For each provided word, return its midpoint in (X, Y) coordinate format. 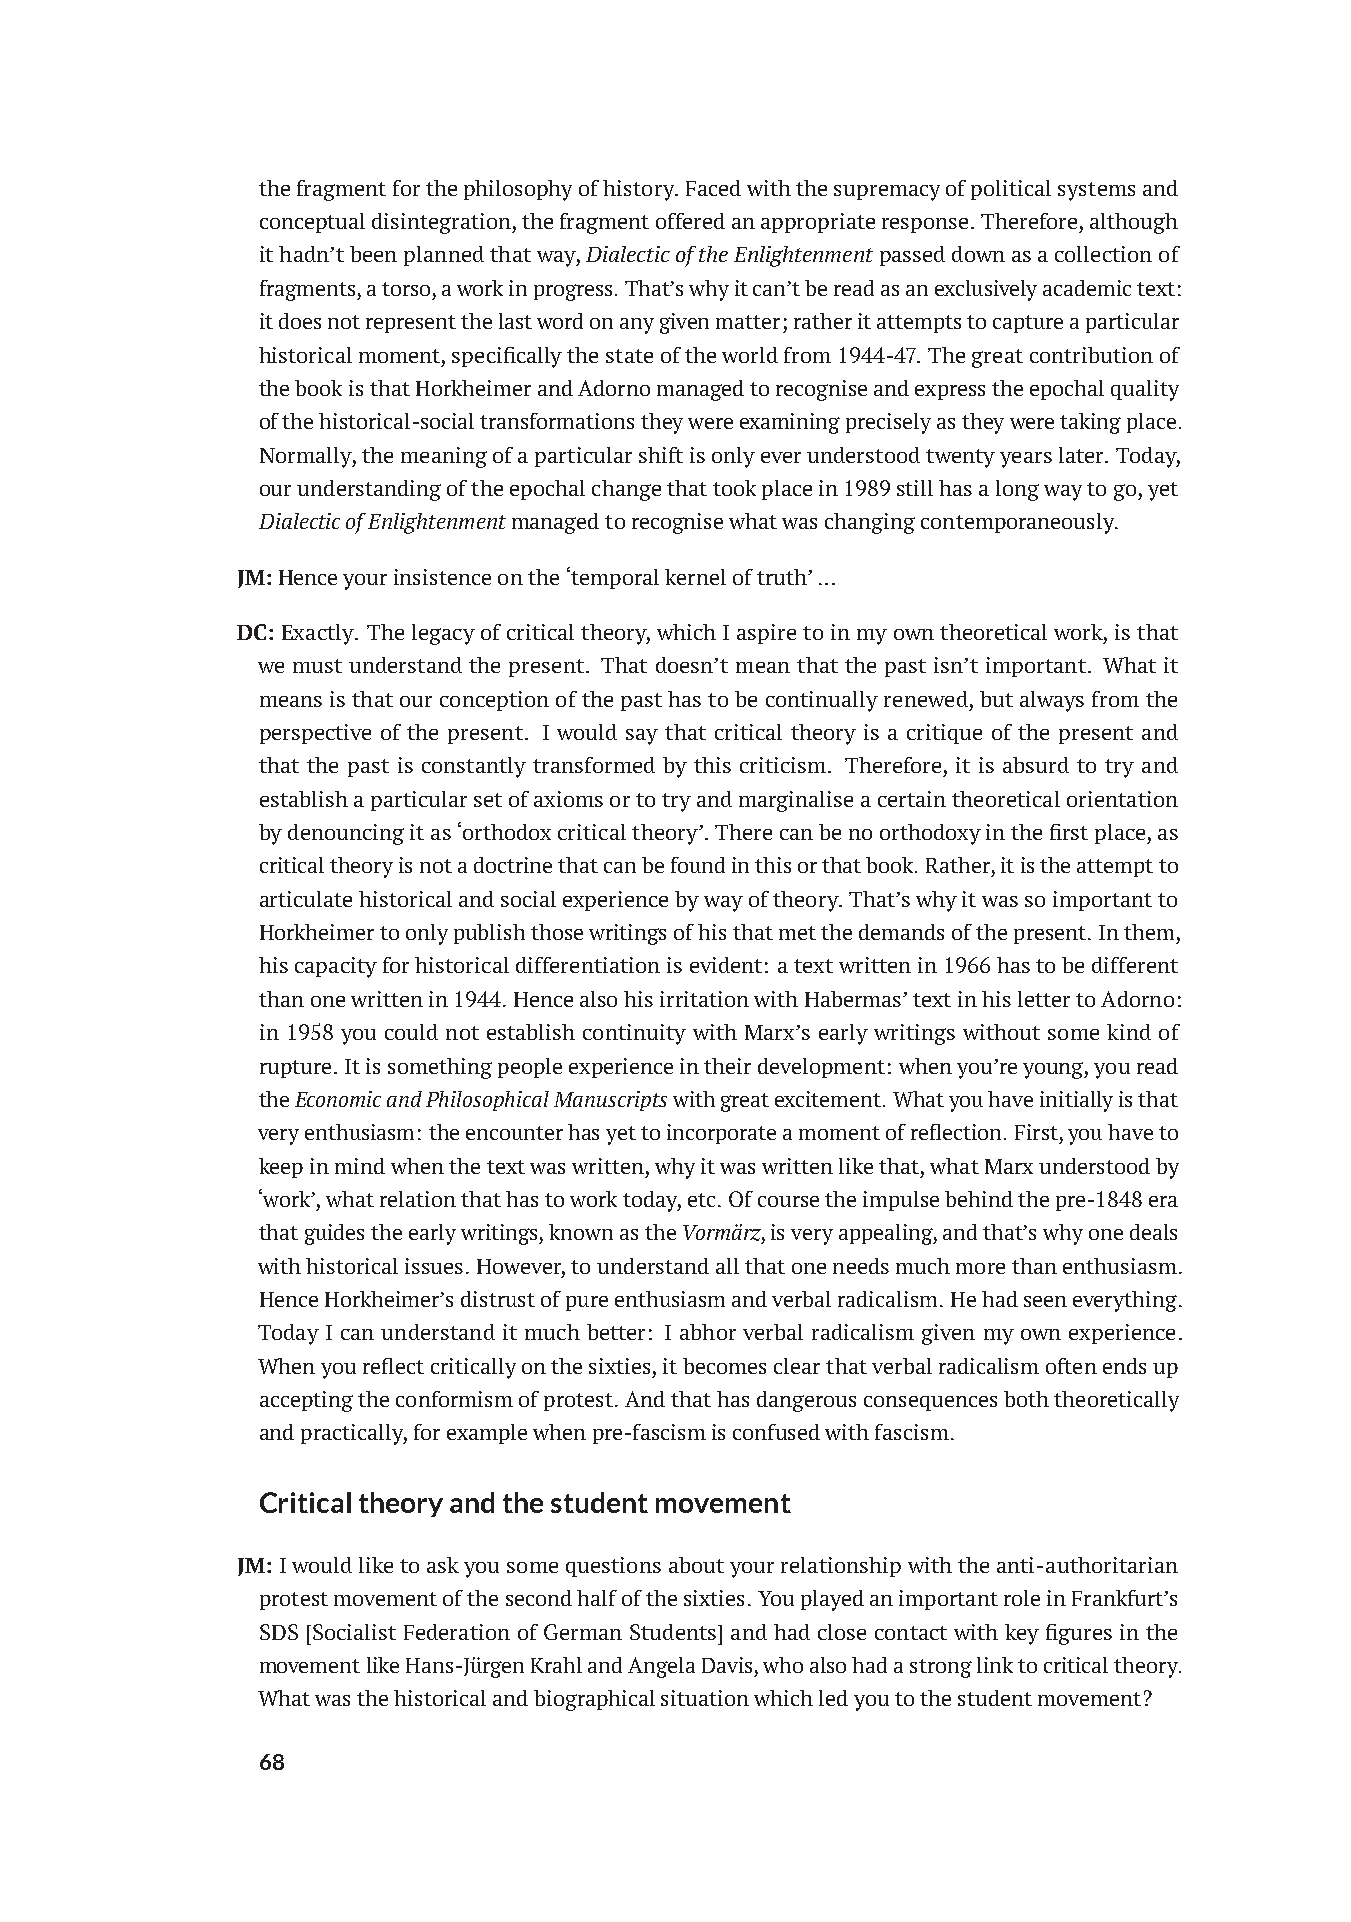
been (373, 254)
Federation (457, 1632)
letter (1044, 999)
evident (726, 965)
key (1022, 1634)
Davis (727, 1665)
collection (1103, 254)
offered (690, 221)
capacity (336, 967)
